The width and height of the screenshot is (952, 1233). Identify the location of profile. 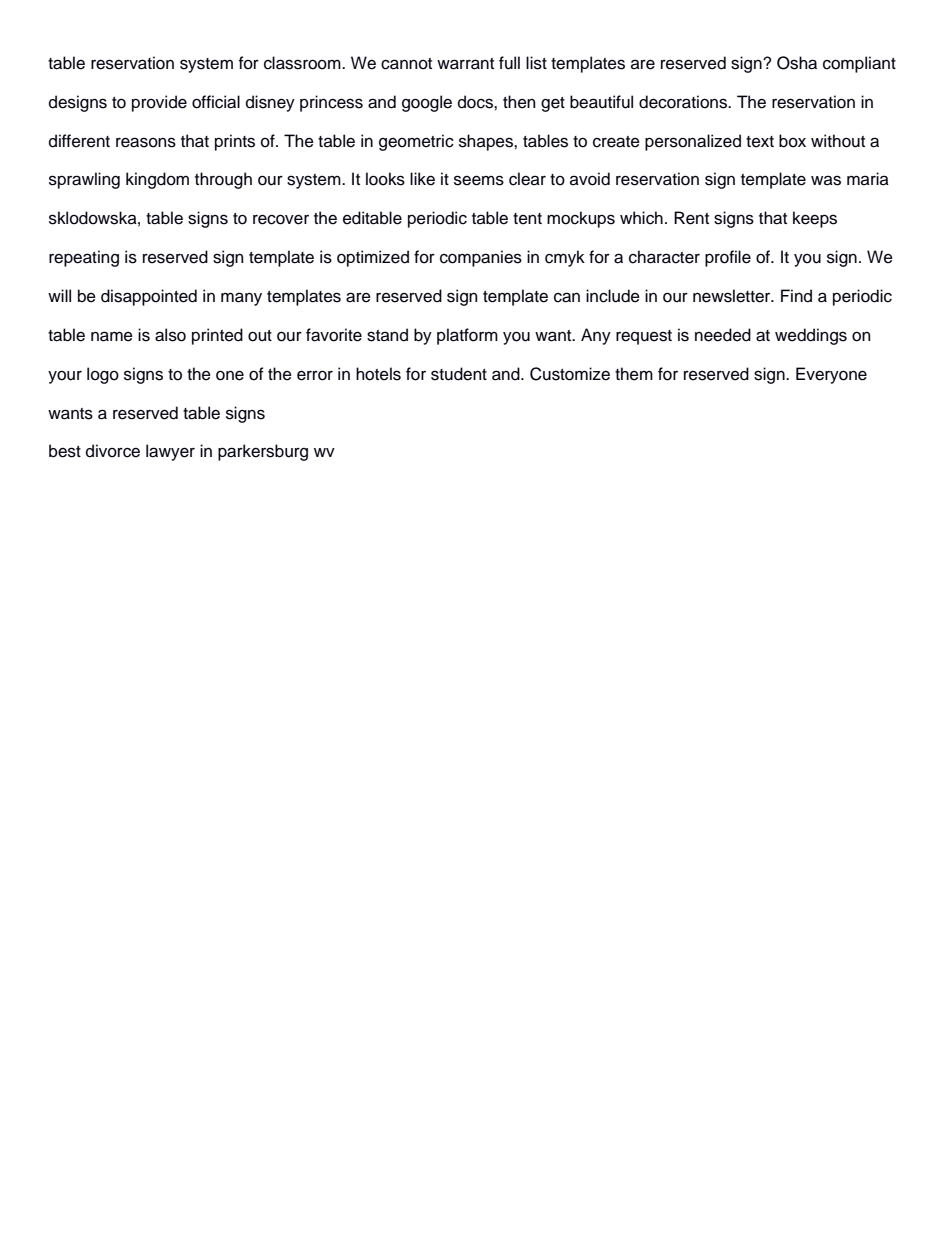
(728, 258).
